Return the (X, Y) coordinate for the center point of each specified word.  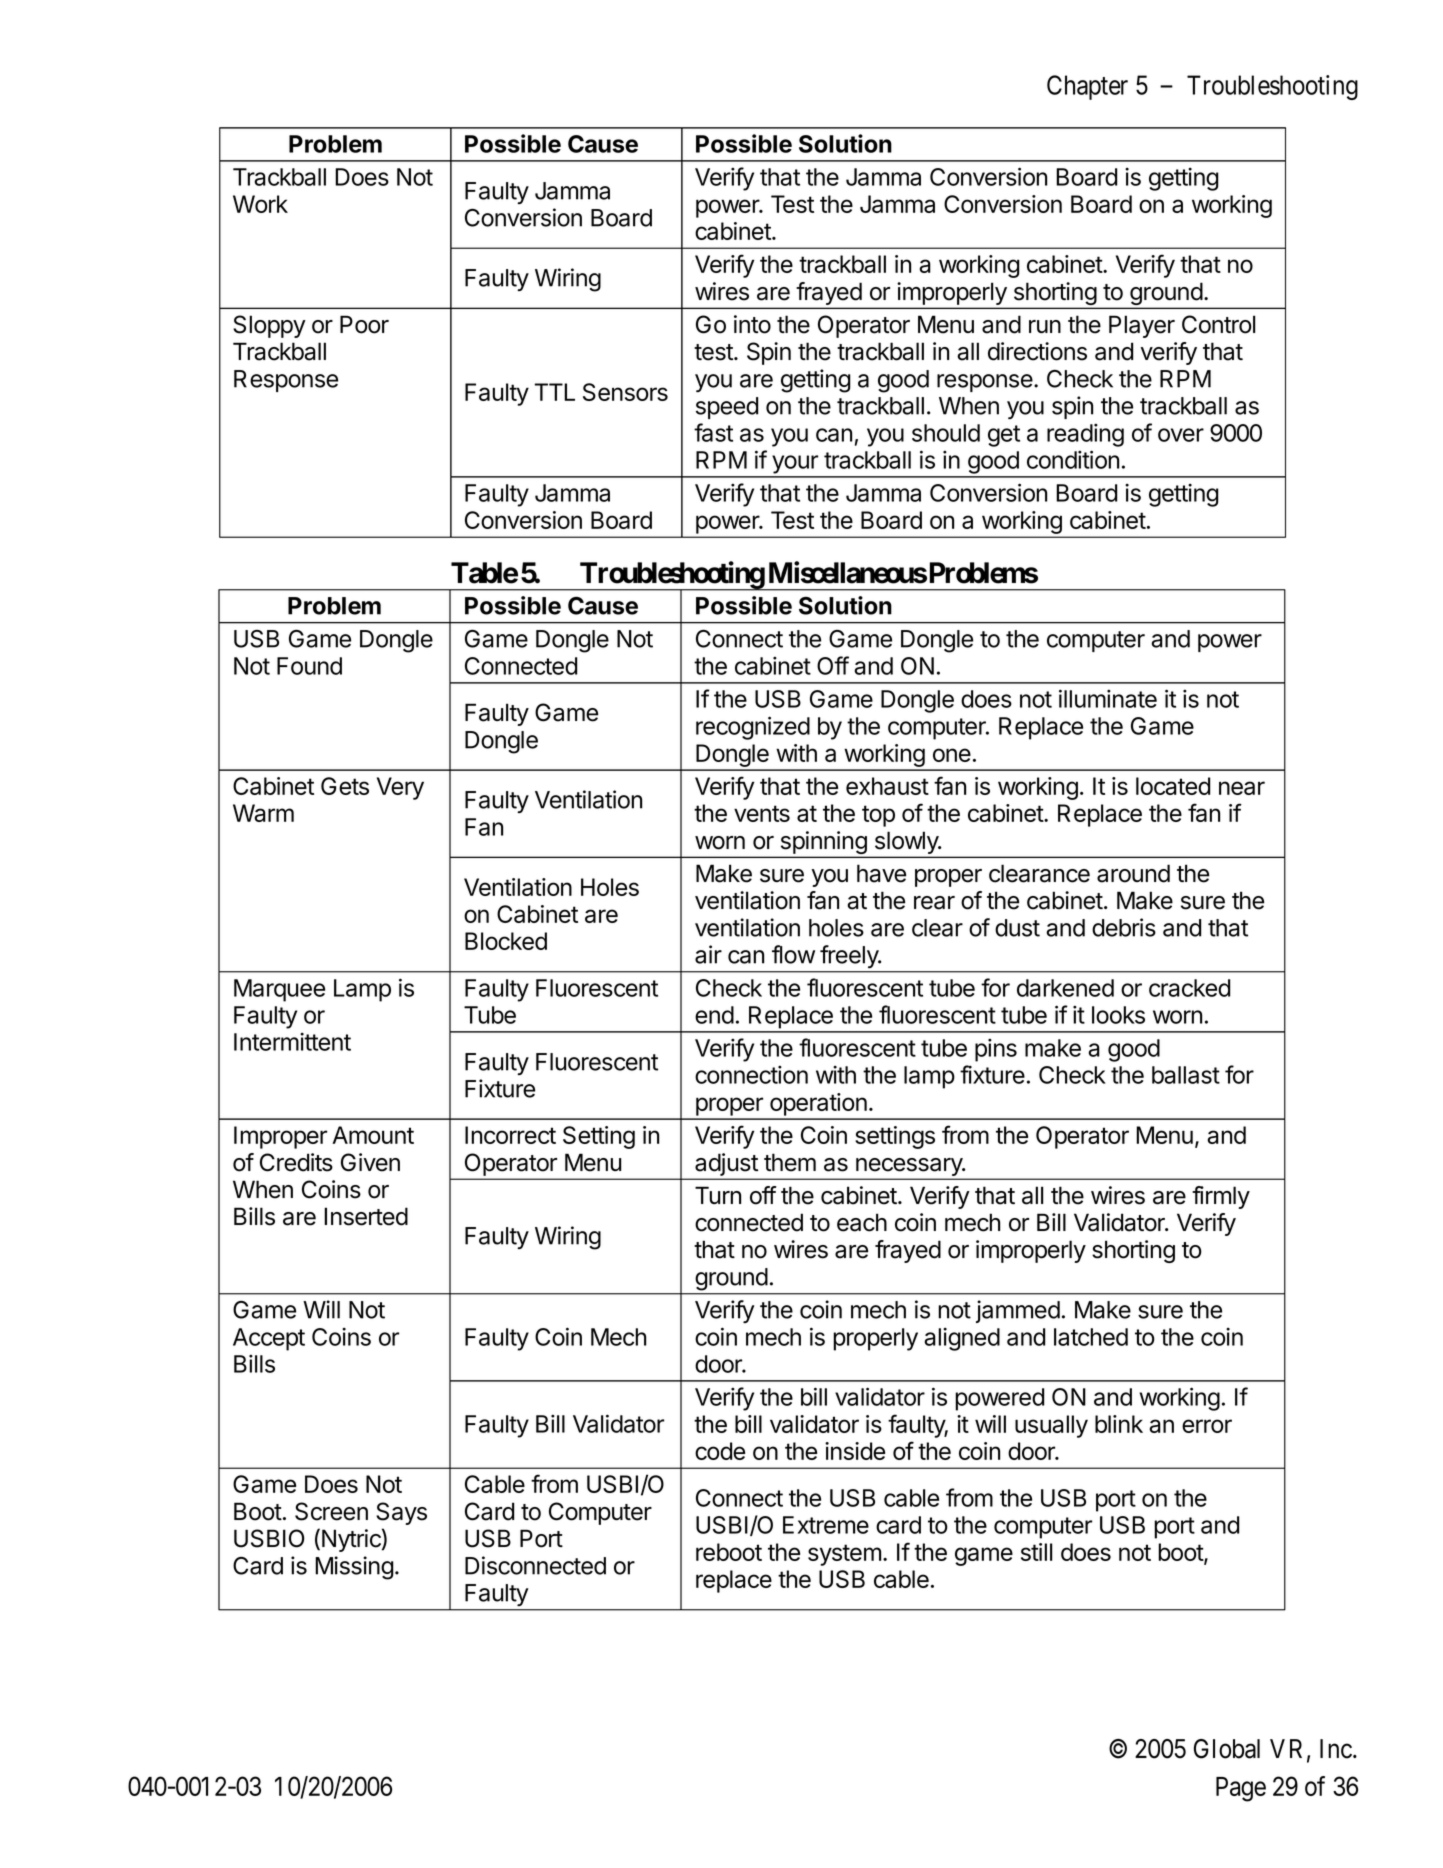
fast (713, 432)
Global (1227, 1749)
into (752, 324)
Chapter (1087, 87)
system (844, 1555)
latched (1091, 1337)
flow (793, 954)
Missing (354, 1568)
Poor (364, 324)
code (720, 1451)
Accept (269, 1339)
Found (309, 666)
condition (1073, 459)
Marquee (279, 990)
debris (1124, 927)
